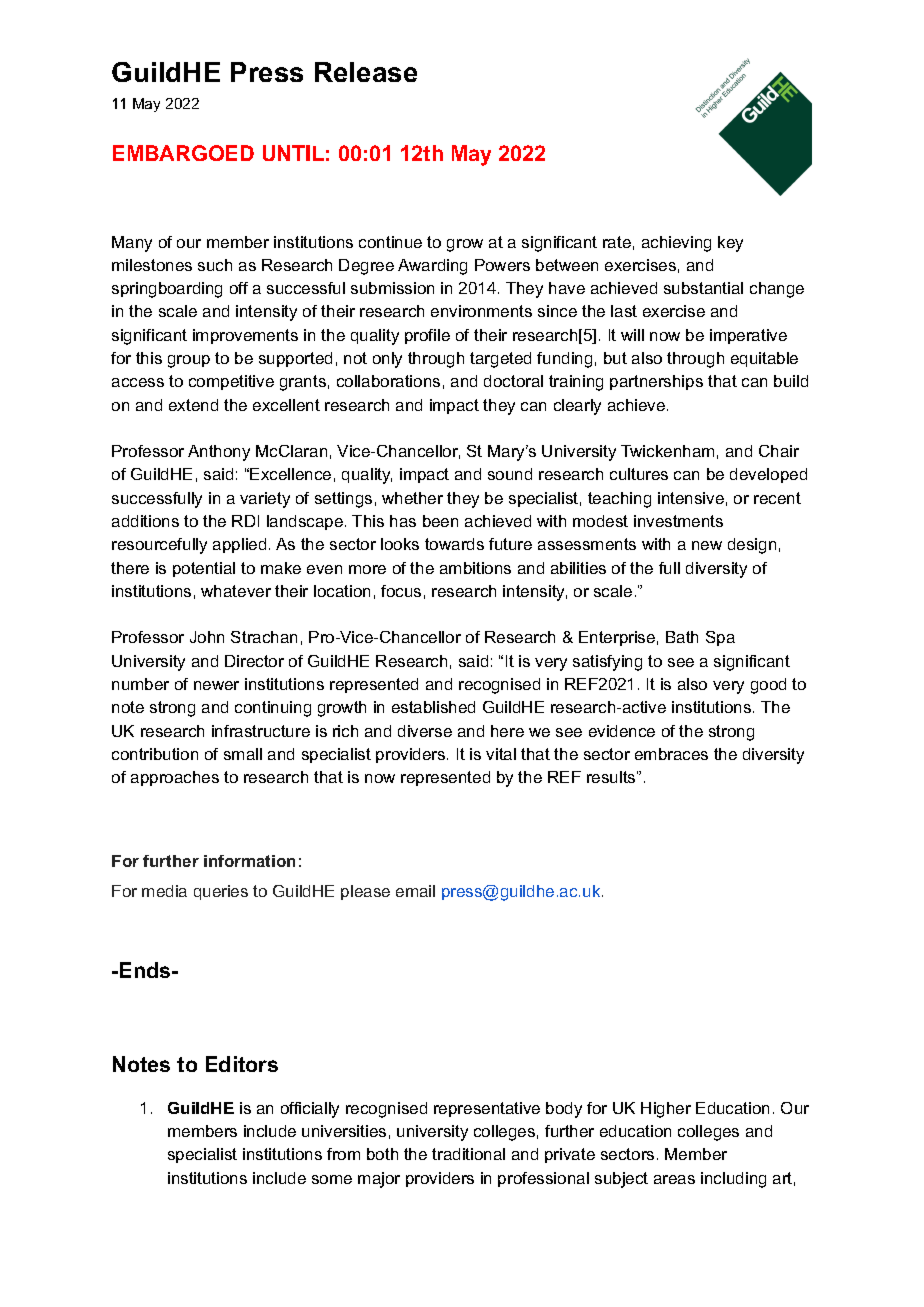 Image resolution: width=924 pixels, height=1307 pixels. Describe the element at coordinates (366, 72) in the screenshot. I see `Release` at that location.
